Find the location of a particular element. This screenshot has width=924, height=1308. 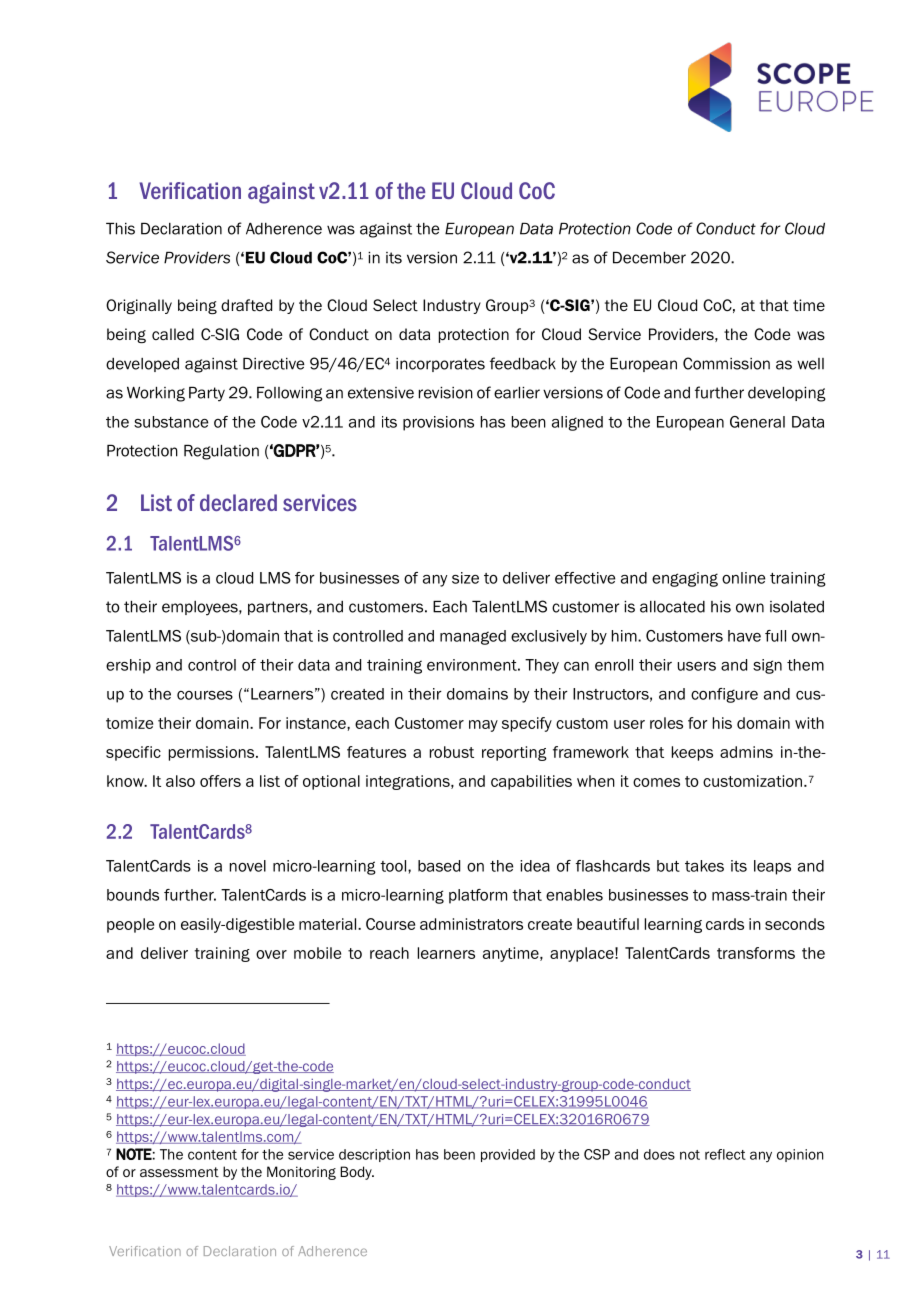

size is located at coordinates (465, 578).
